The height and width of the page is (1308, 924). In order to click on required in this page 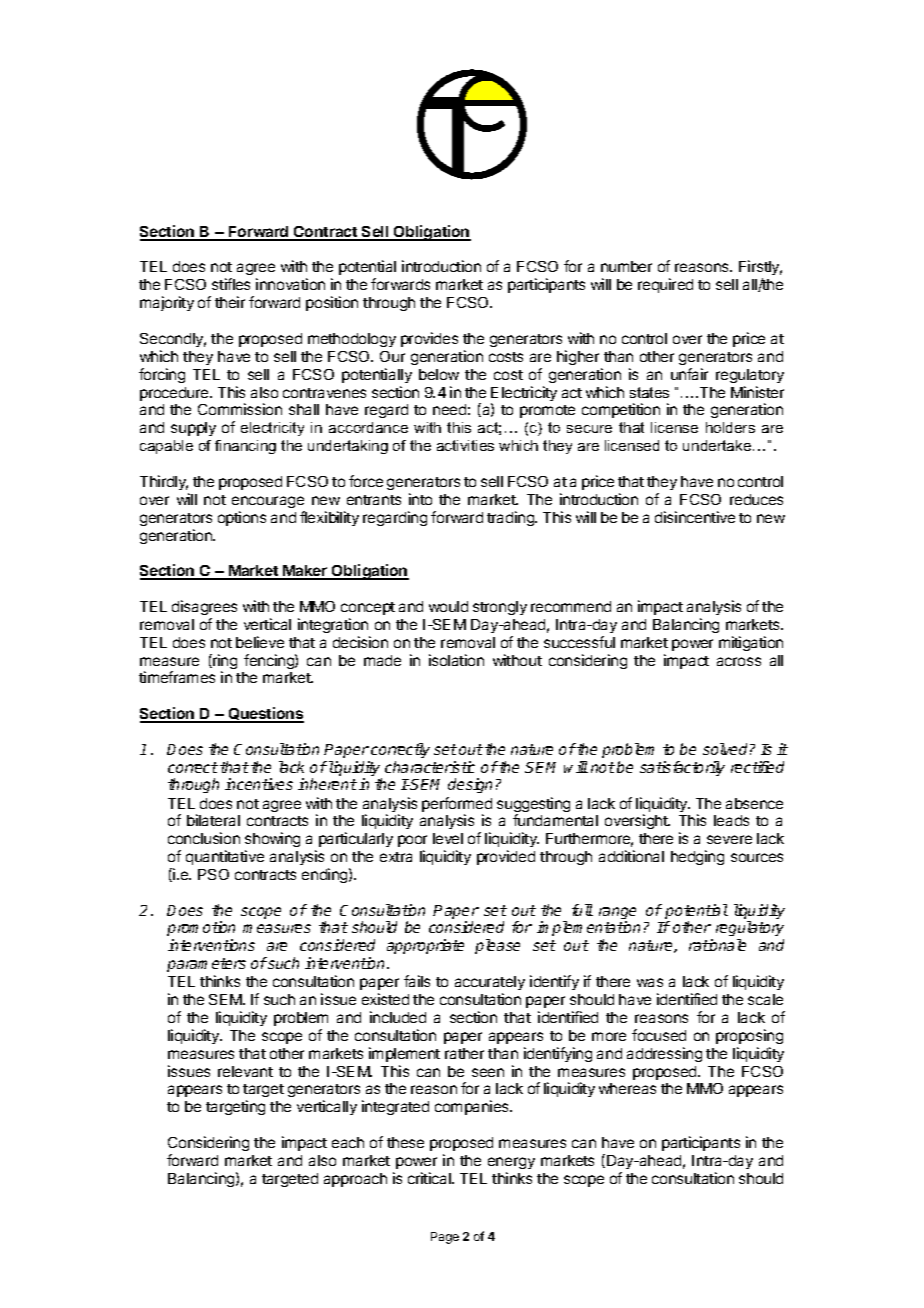, I will do `click(665, 285)`.
